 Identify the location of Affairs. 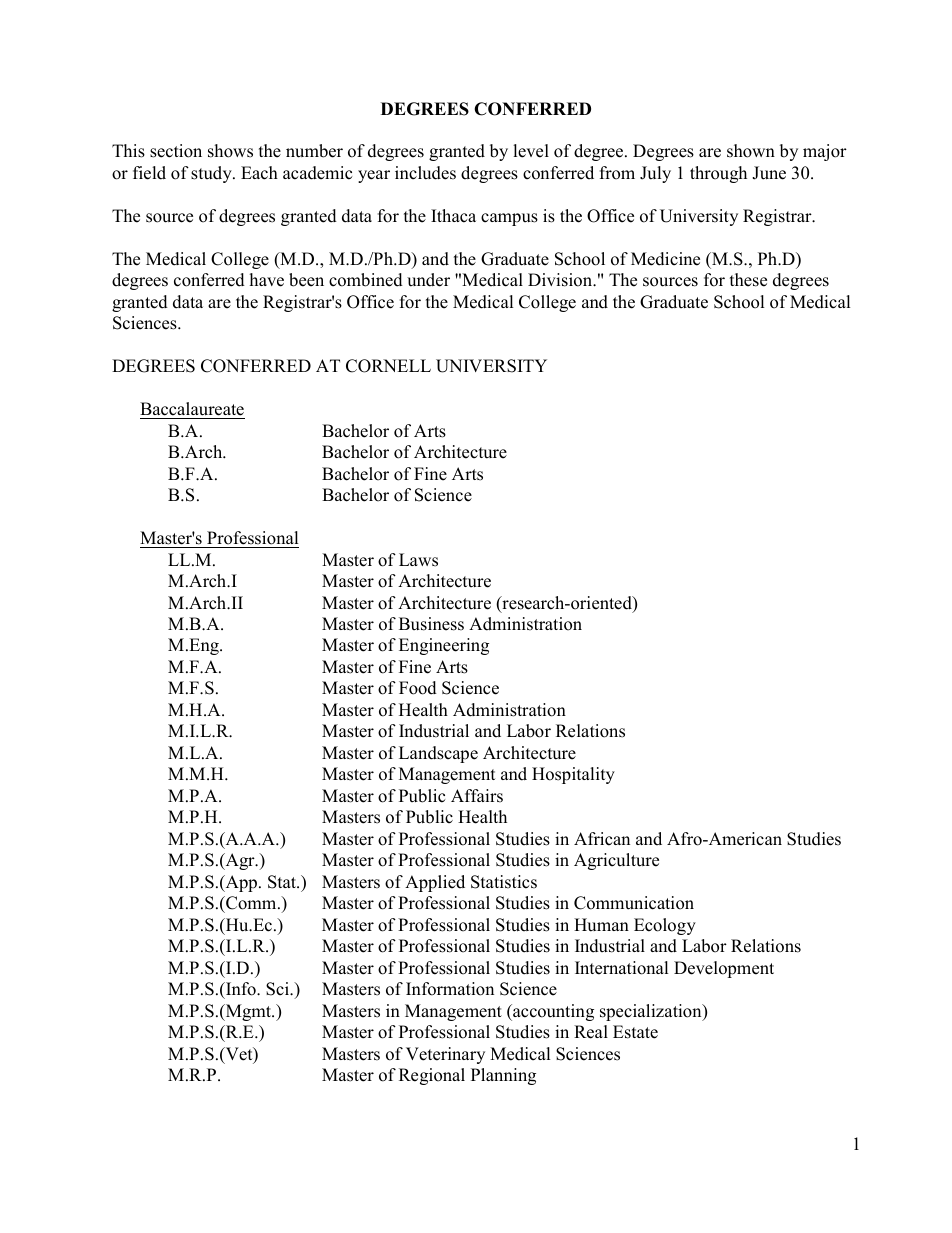
(477, 796).
